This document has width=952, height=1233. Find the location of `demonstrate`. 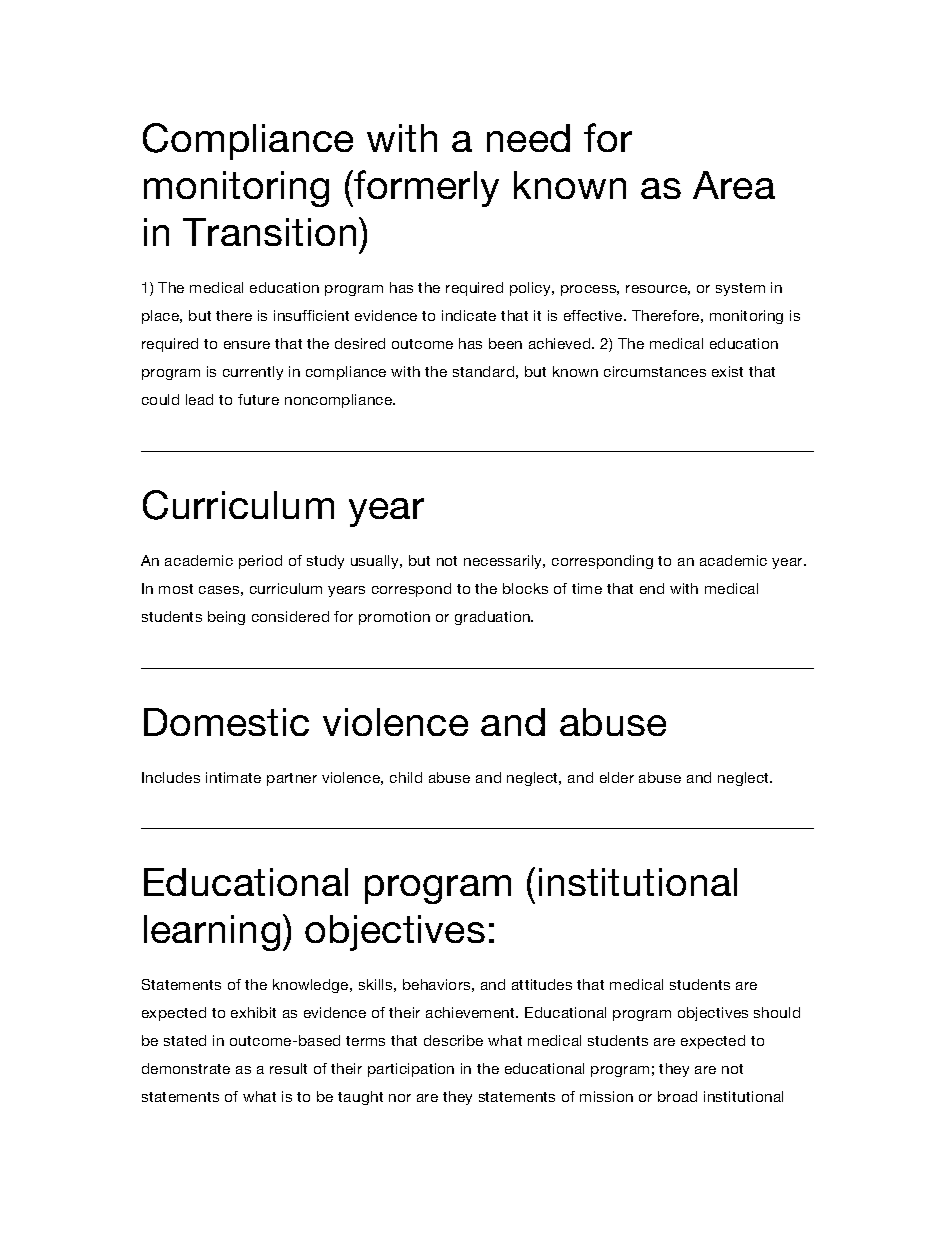

demonstrate is located at coordinates (186, 1068).
